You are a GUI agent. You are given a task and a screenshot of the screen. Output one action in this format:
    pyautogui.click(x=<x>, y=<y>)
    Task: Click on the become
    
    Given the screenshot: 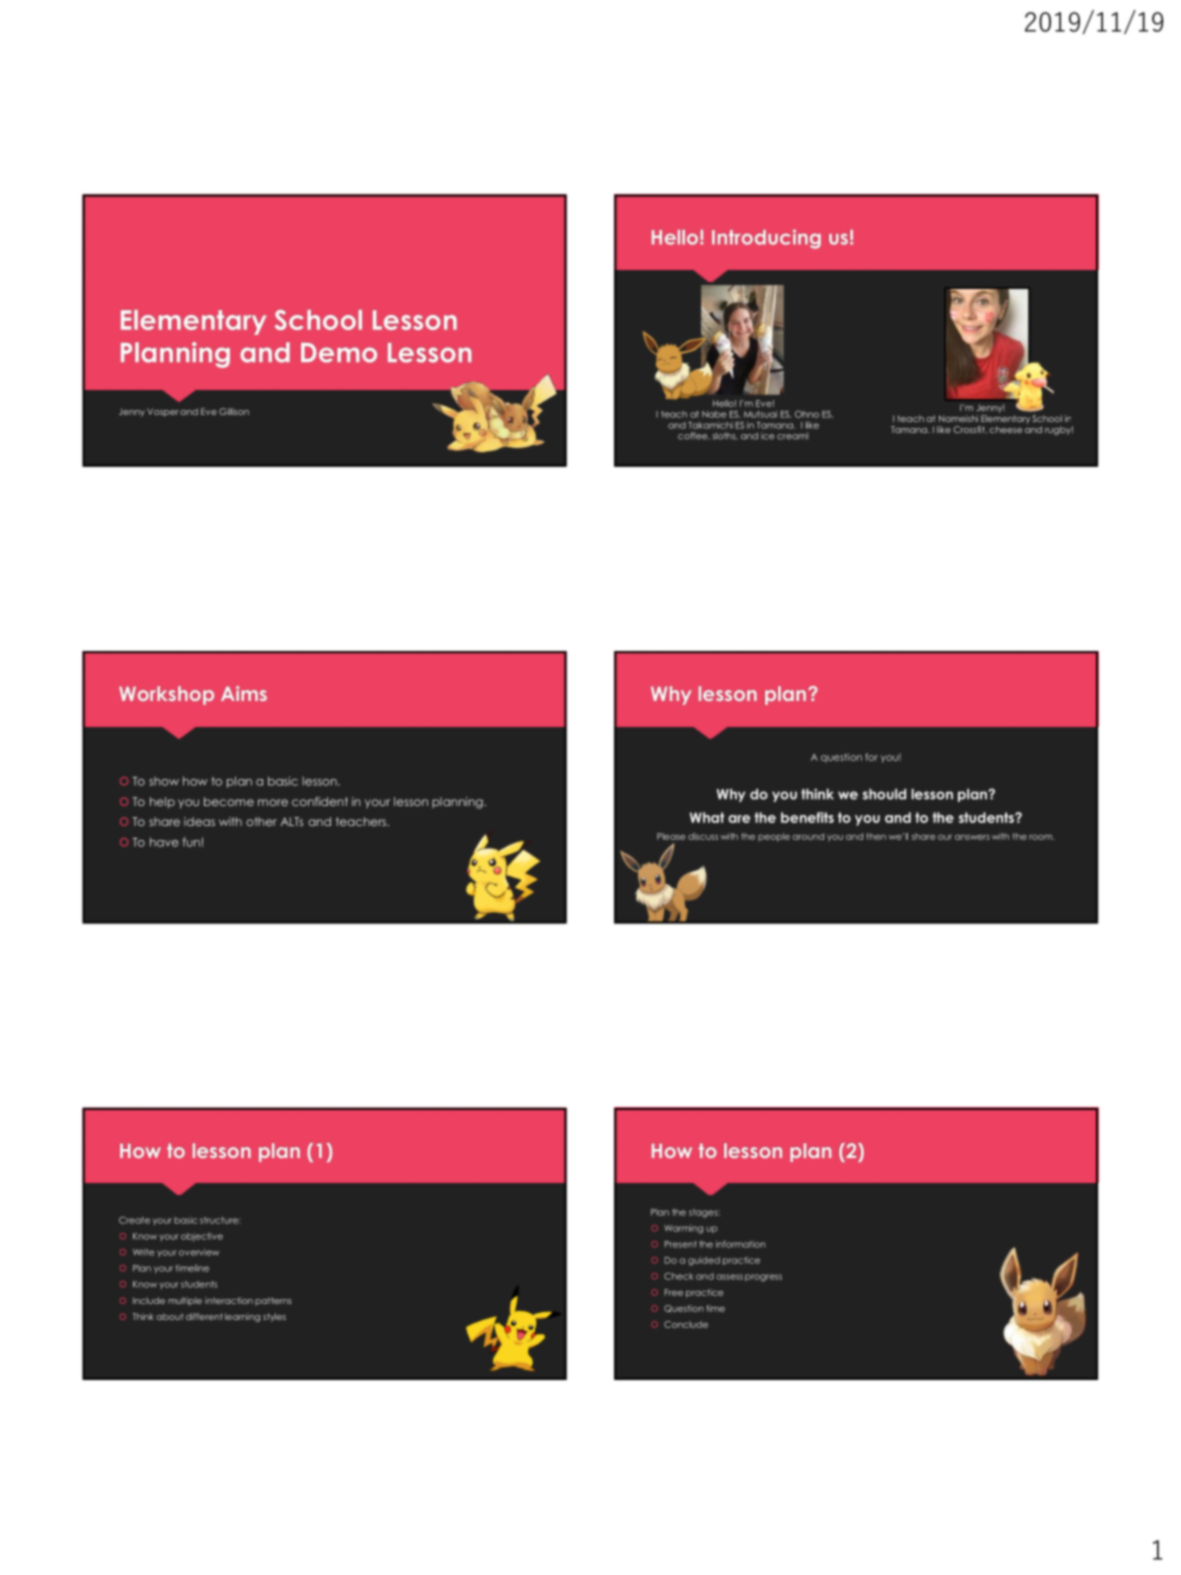 What is the action you would take?
    pyautogui.click(x=229, y=801)
